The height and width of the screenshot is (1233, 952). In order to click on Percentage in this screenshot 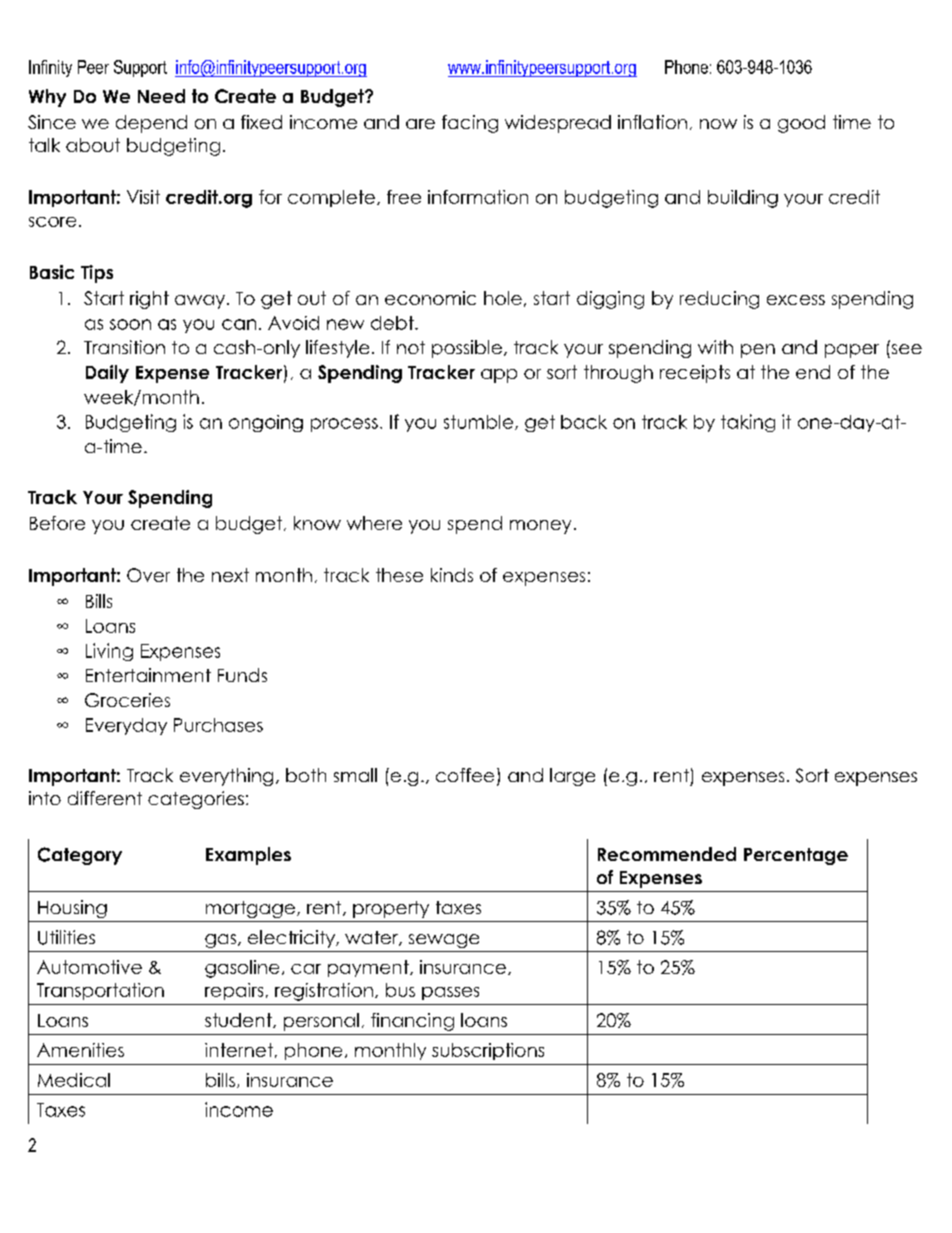, I will do `click(796, 856)`.
